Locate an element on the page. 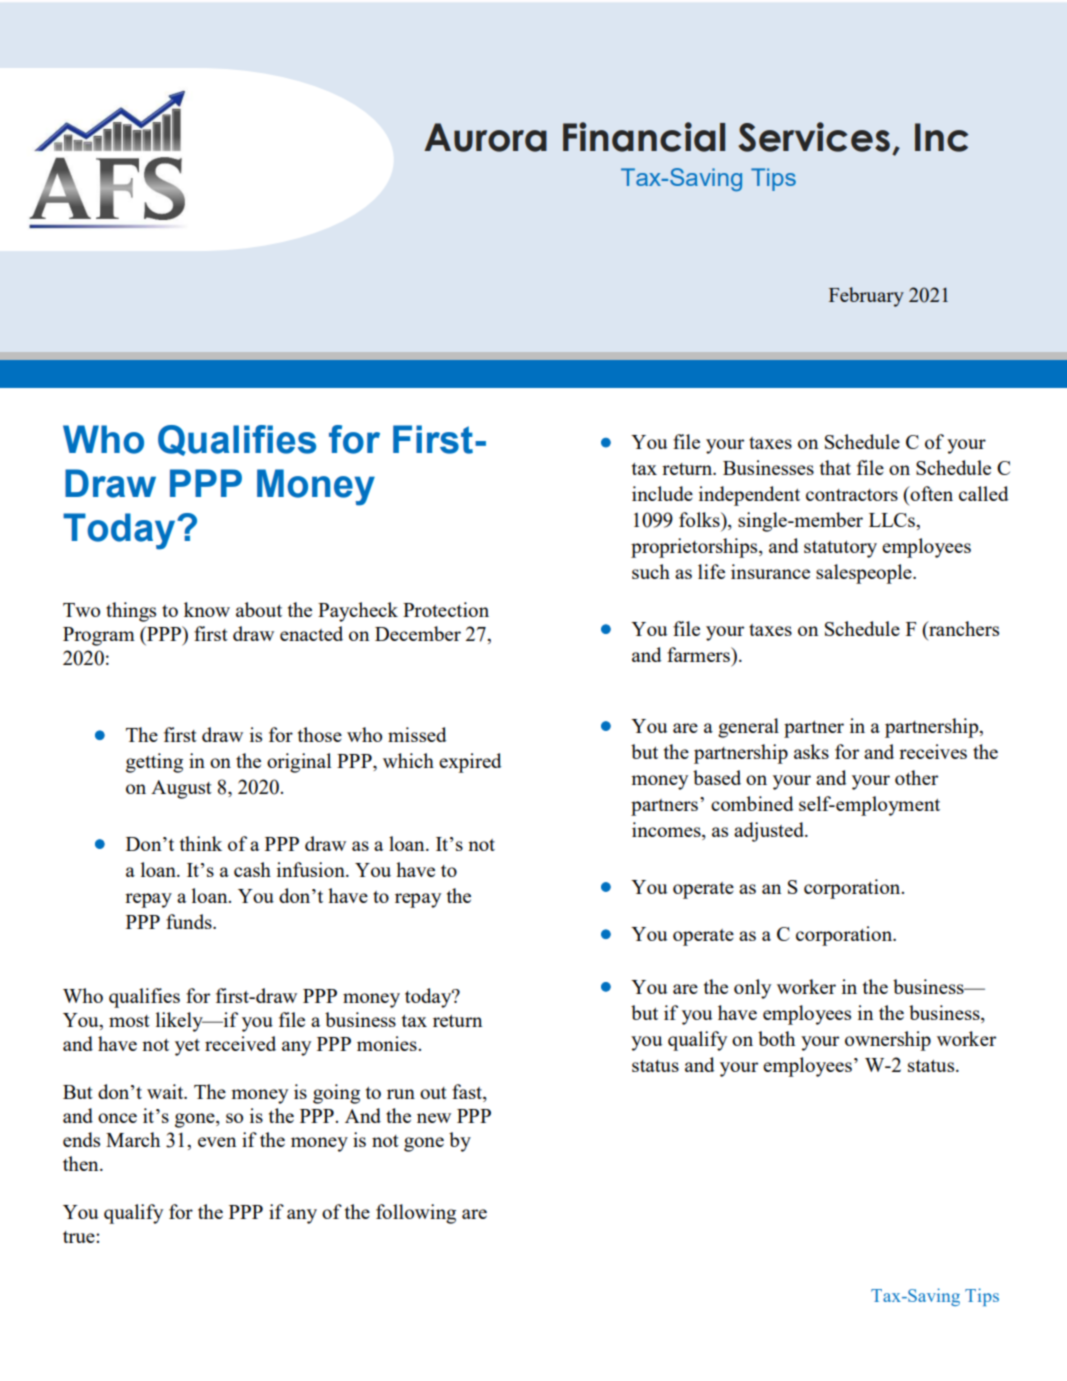  following is located at coordinates (416, 1214).
